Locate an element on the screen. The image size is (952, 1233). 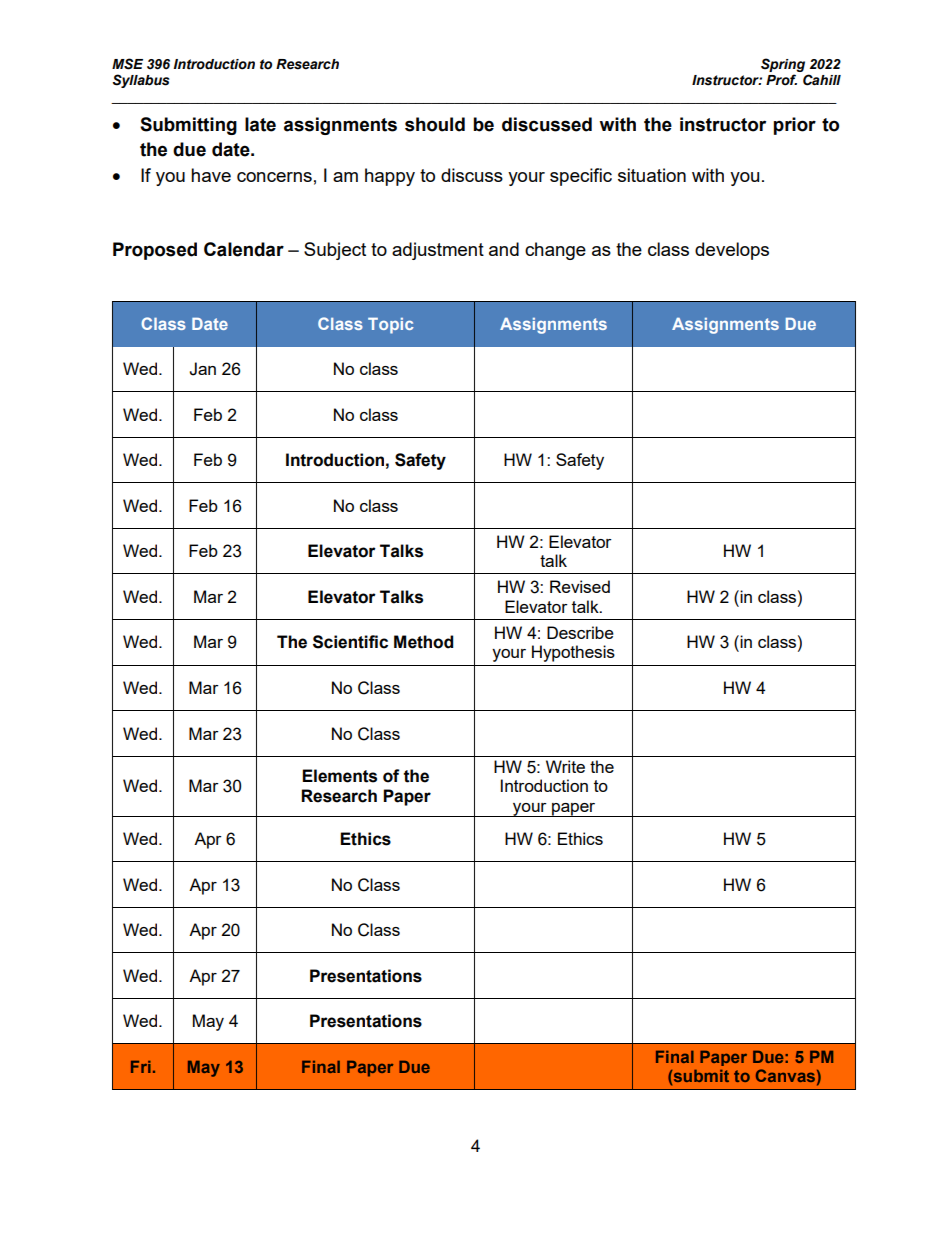
Hypothesis is located at coordinates (573, 653).
